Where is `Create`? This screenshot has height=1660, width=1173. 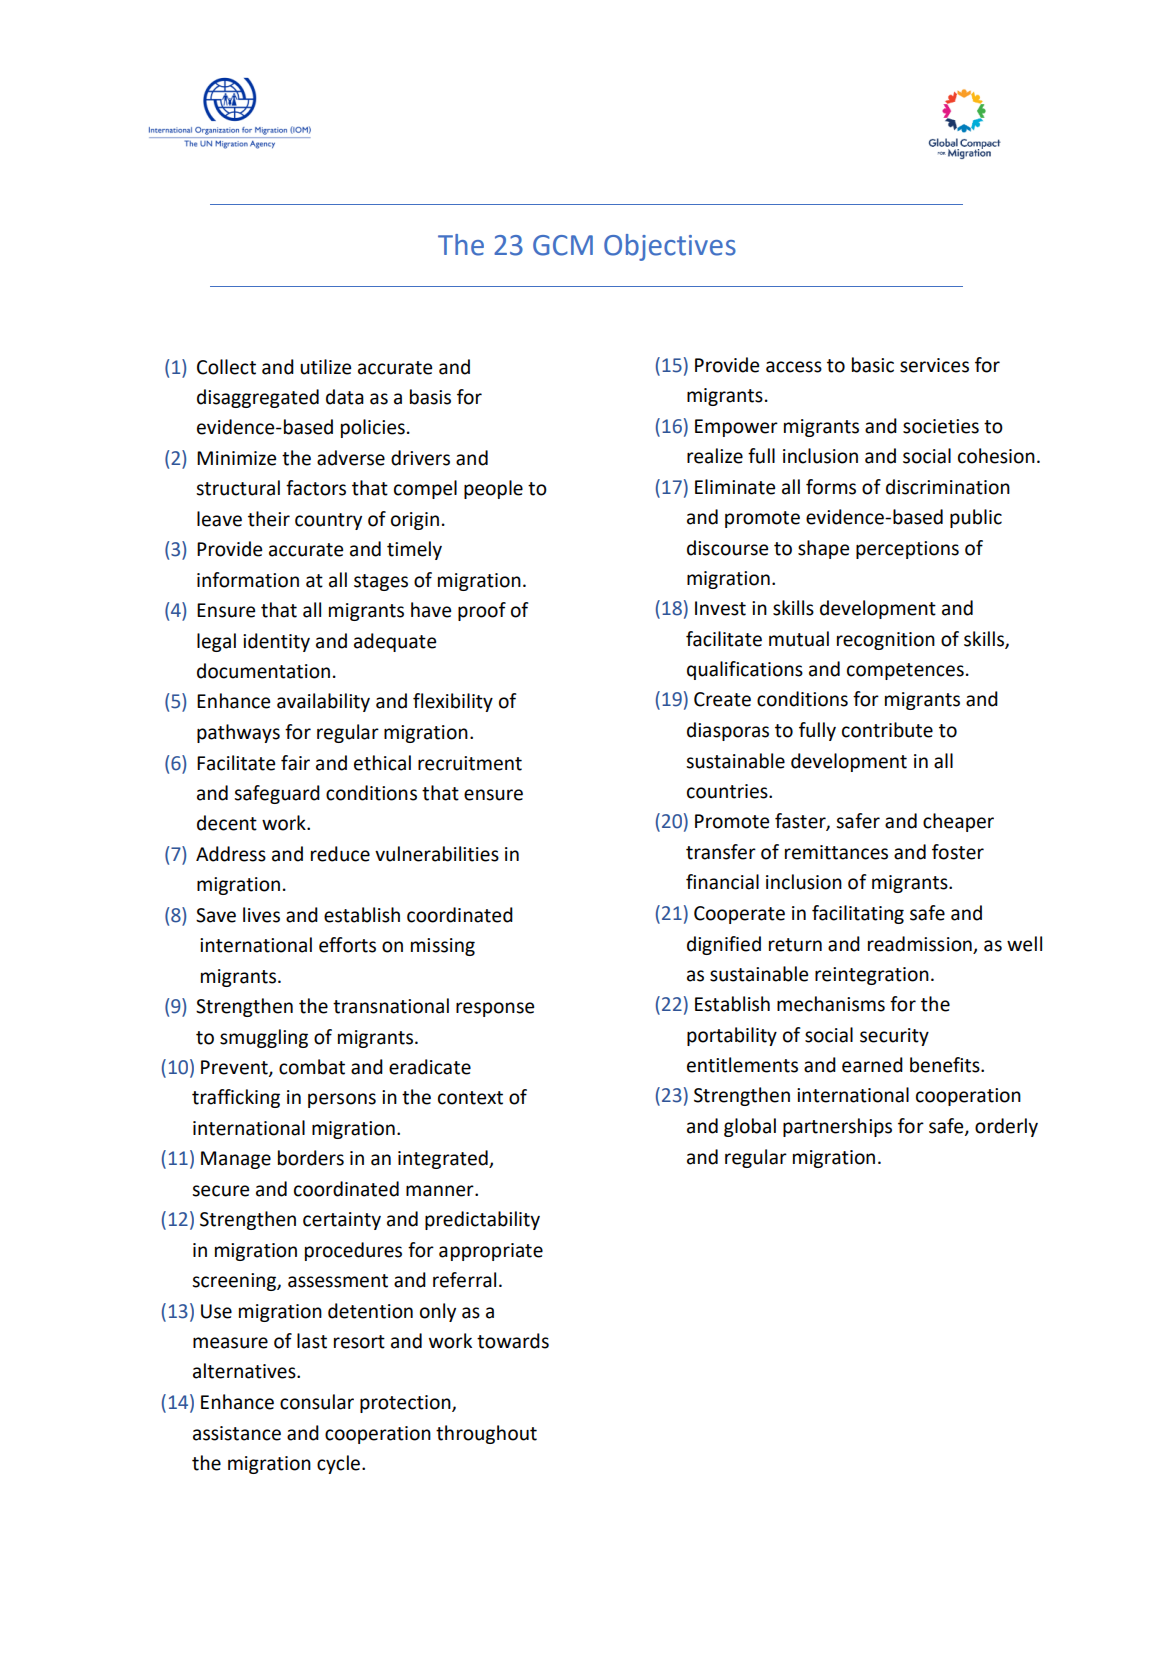 Create is located at coordinates (722, 699).
